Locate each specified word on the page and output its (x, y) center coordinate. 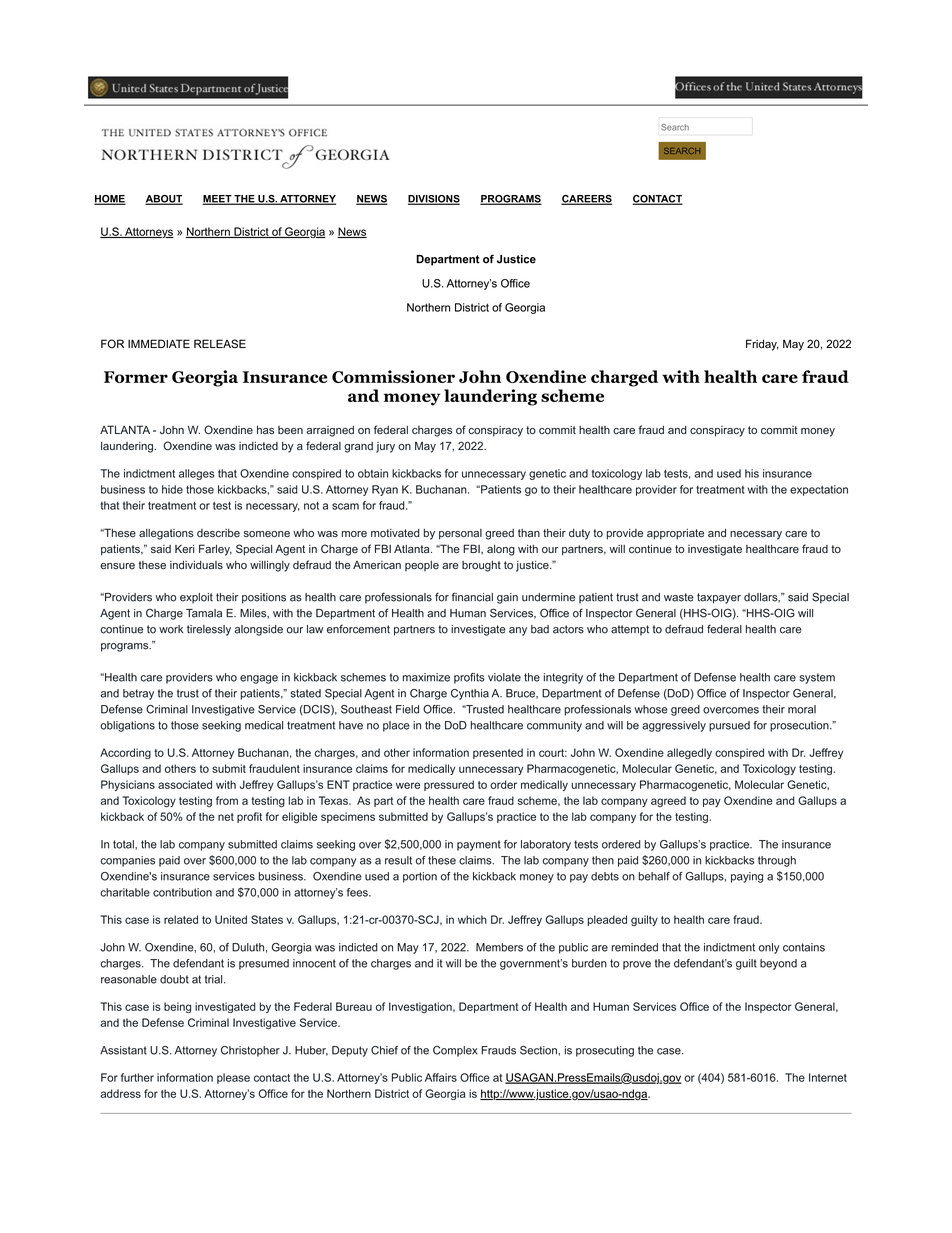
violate (504, 677)
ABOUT (164, 200)
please (233, 1078)
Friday (762, 345)
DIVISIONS (434, 200)
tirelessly (209, 630)
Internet (828, 1077)
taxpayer (719, 598)
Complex (455, 1051)
